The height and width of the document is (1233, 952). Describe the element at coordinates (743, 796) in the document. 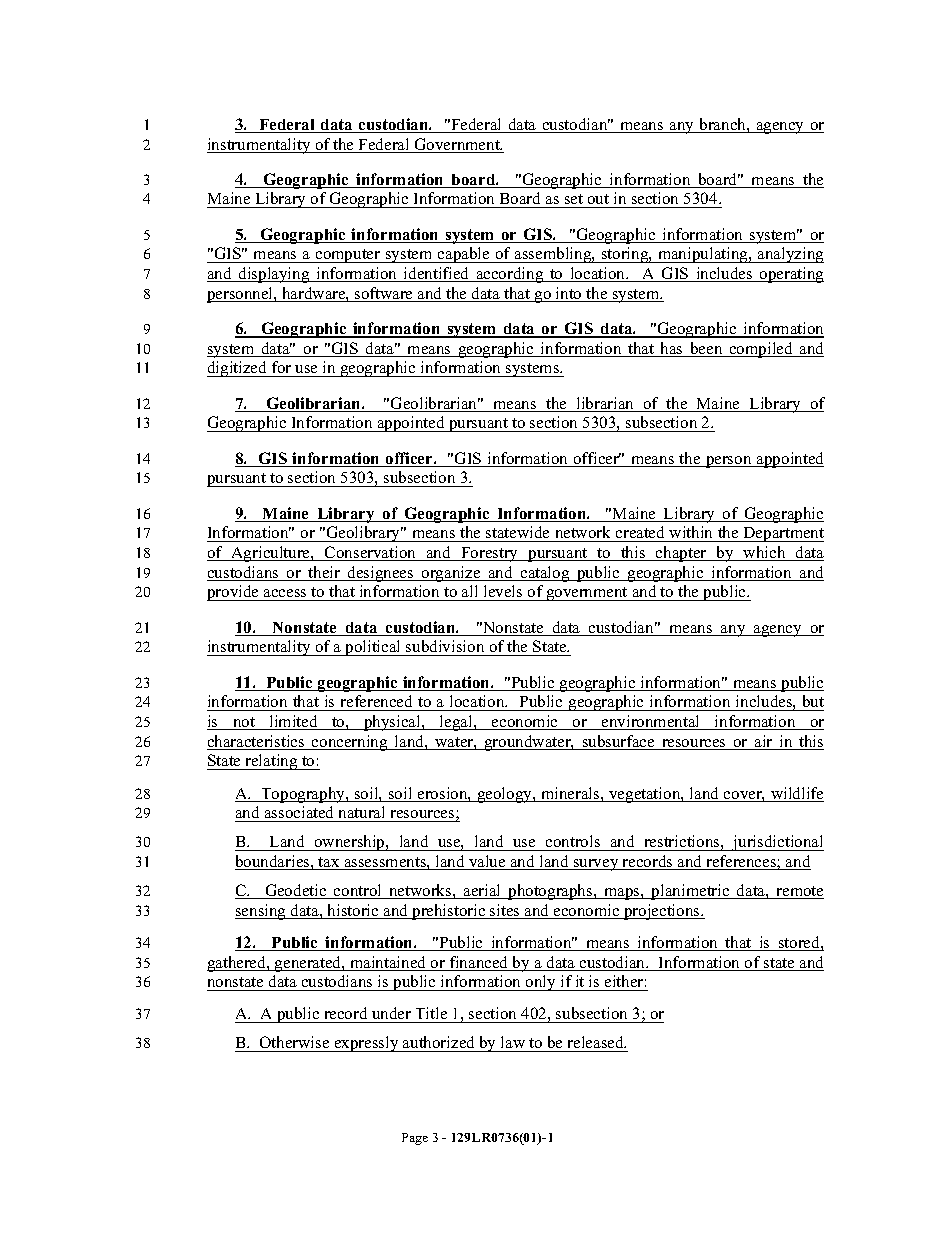

I see `cover` at that location.
